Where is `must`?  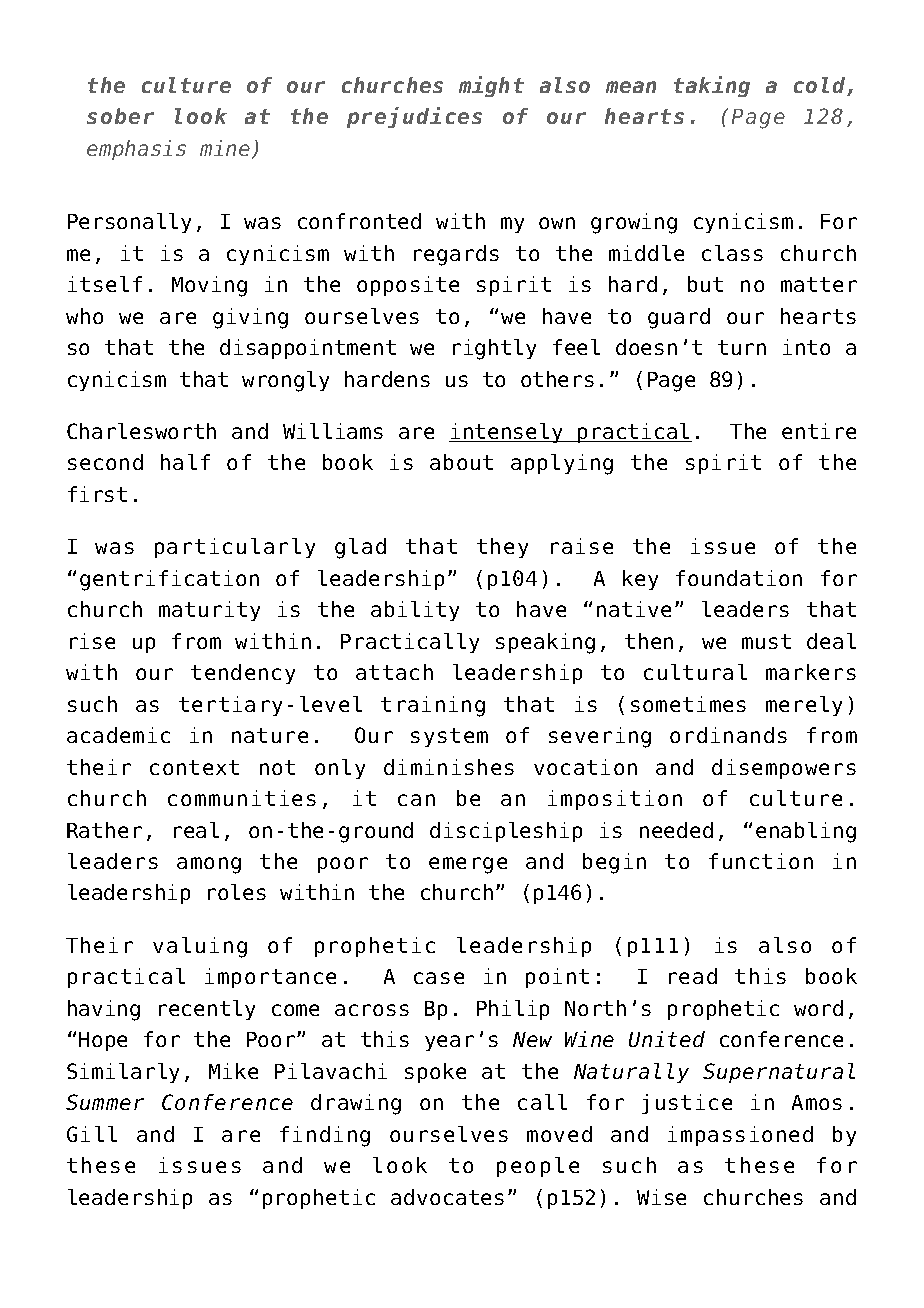
must is located at coordinates (766, 641).
